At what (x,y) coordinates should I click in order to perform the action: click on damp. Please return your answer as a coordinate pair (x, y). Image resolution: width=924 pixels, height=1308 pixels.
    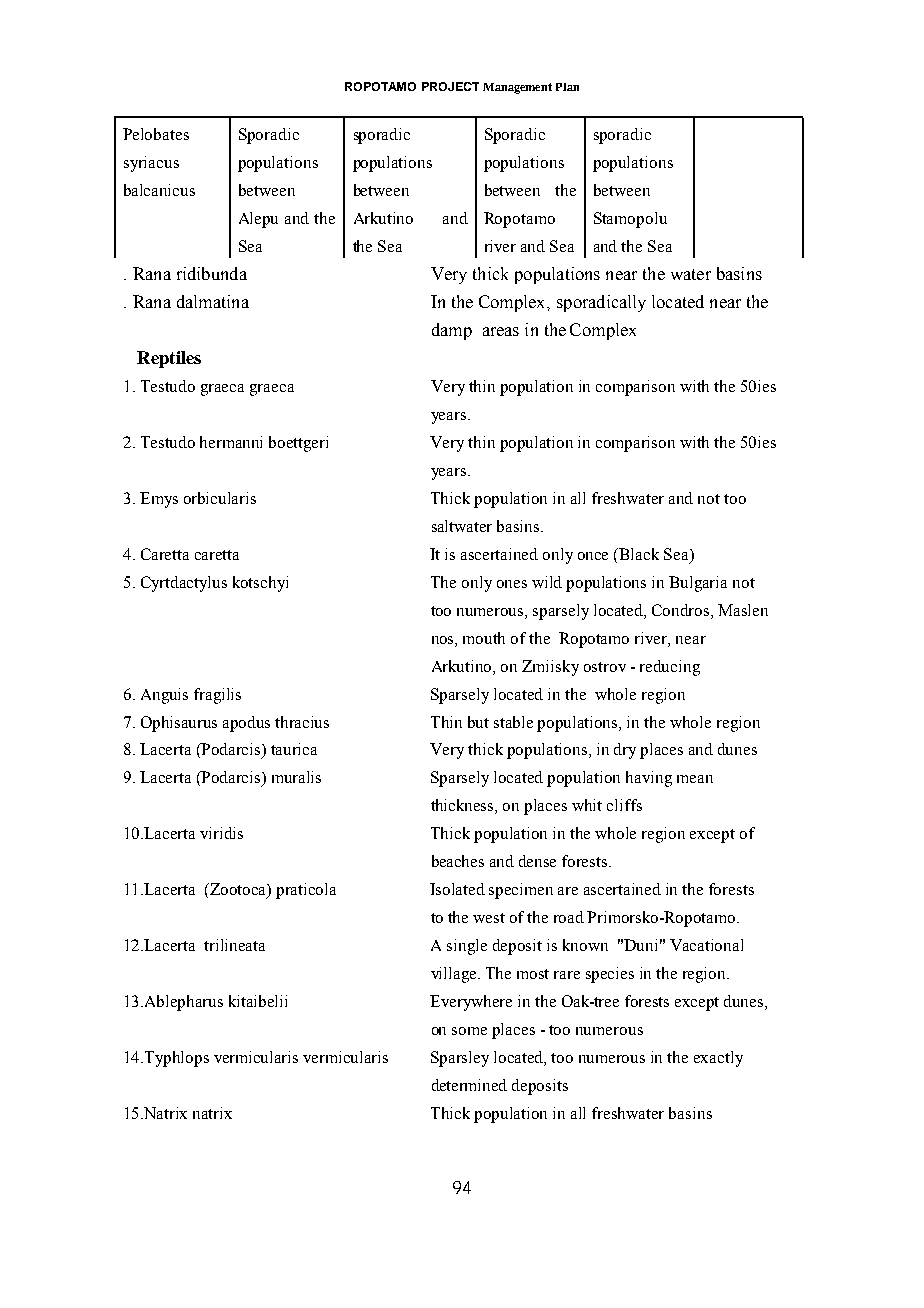
    Looking at the image, I should click on (452, 331).
